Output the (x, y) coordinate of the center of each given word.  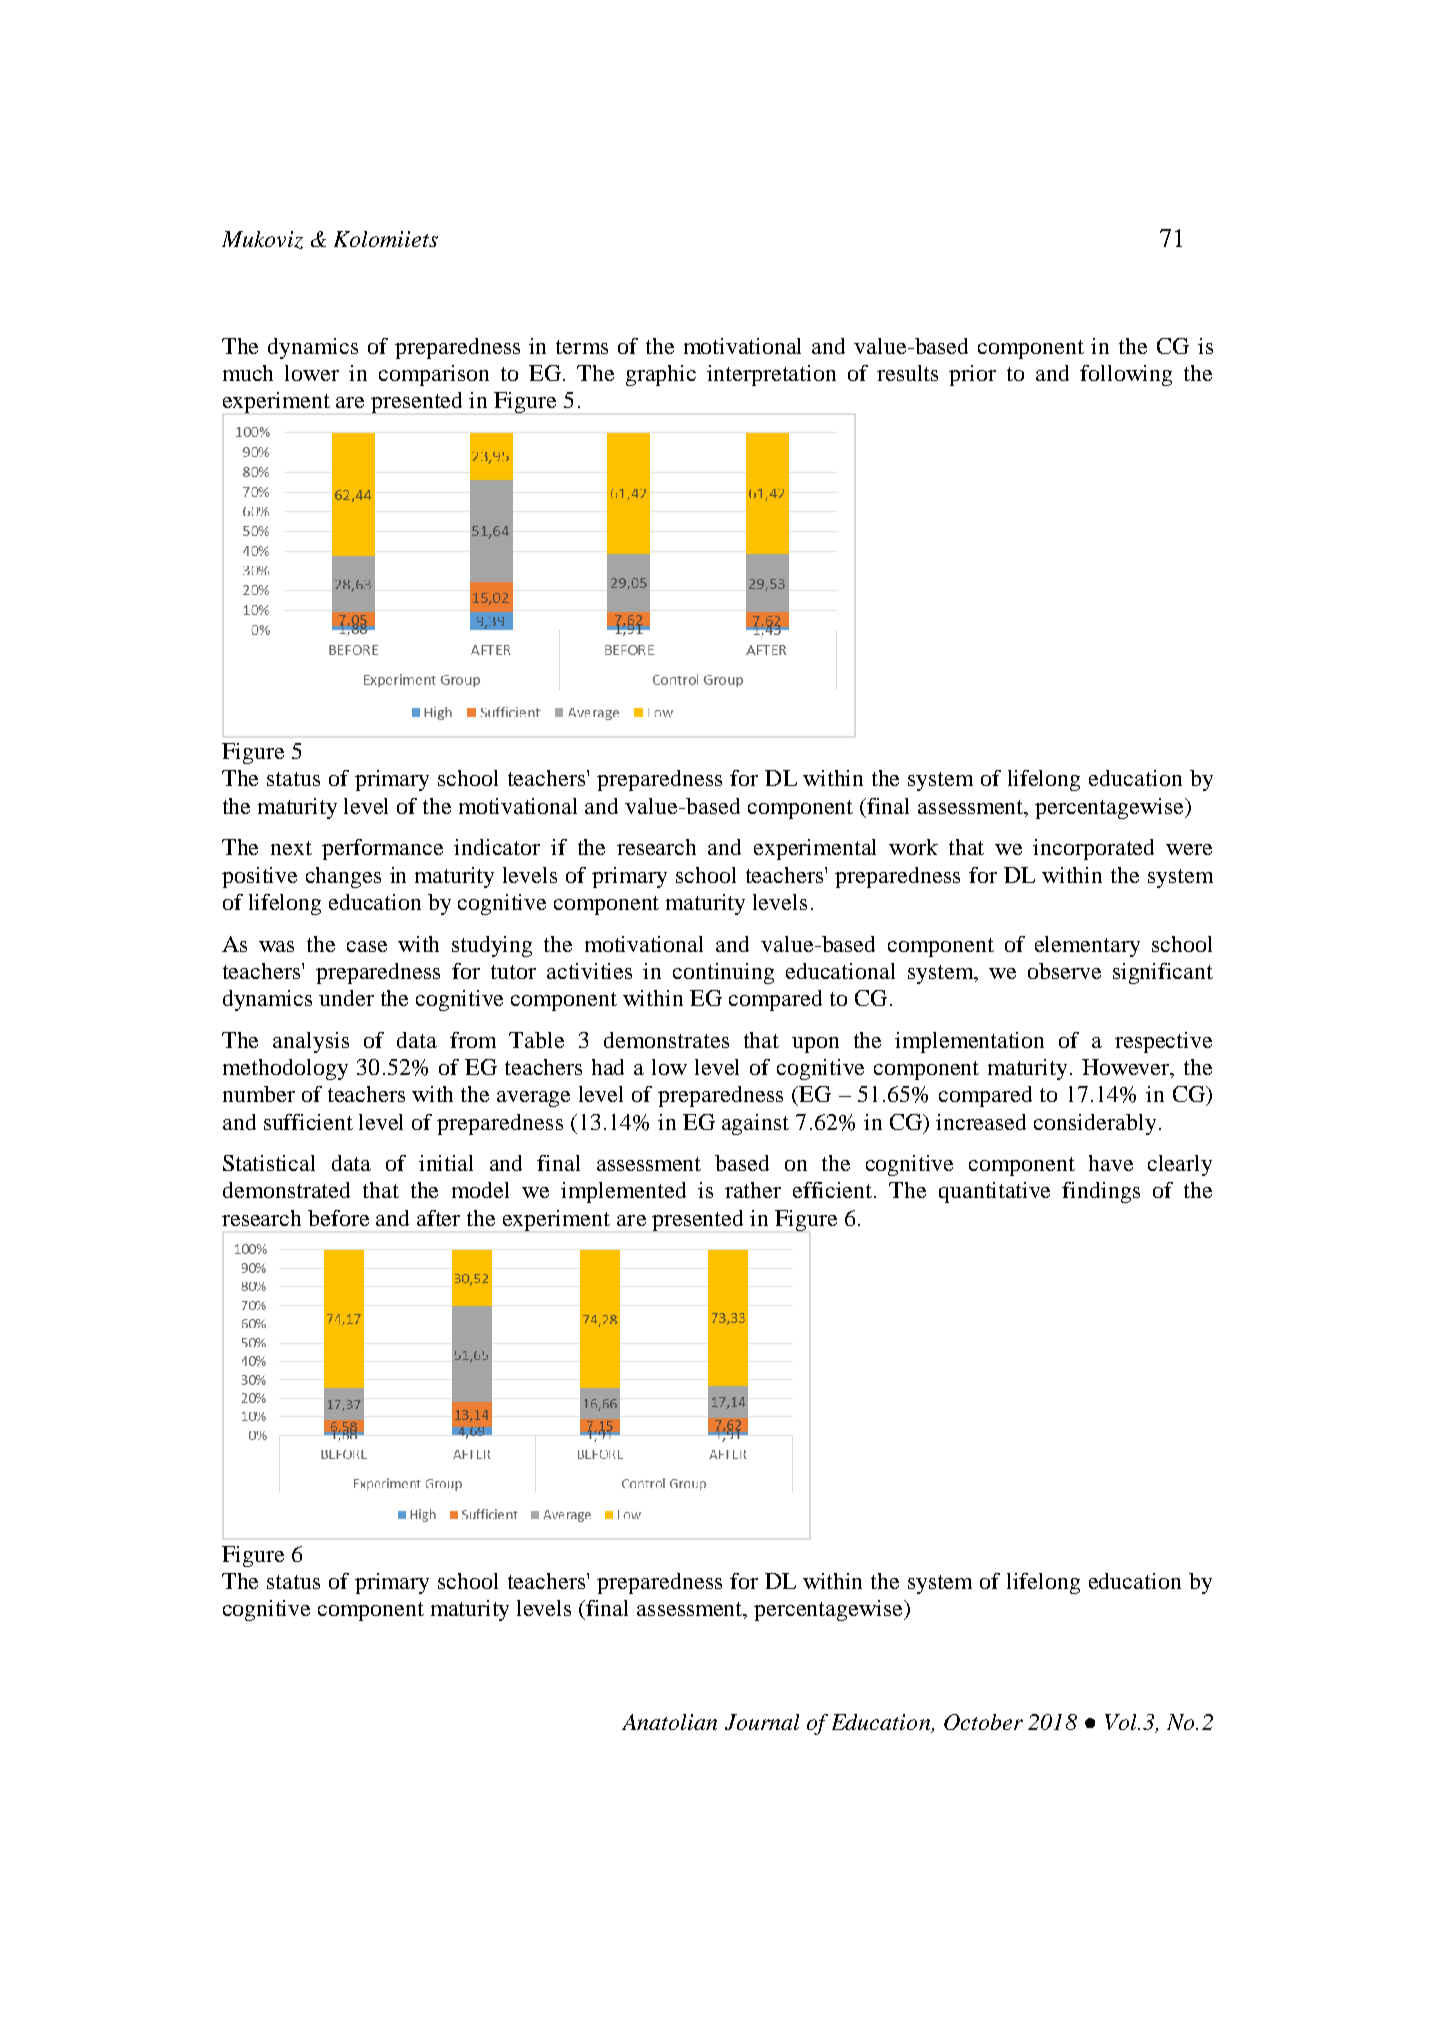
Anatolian (669, 1722)
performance (382, 849)
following (1126, 375)
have (1111, 1163)
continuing (723, 973)
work (913, 847)
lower (312, 373)
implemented (623, 1192)
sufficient (308, 1122)
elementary (1087, 946)
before (338, 1218)
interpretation (771, 375)
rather (753, 1190)
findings (1101, 1192)
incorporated (1093, 849)
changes (343, 877)
